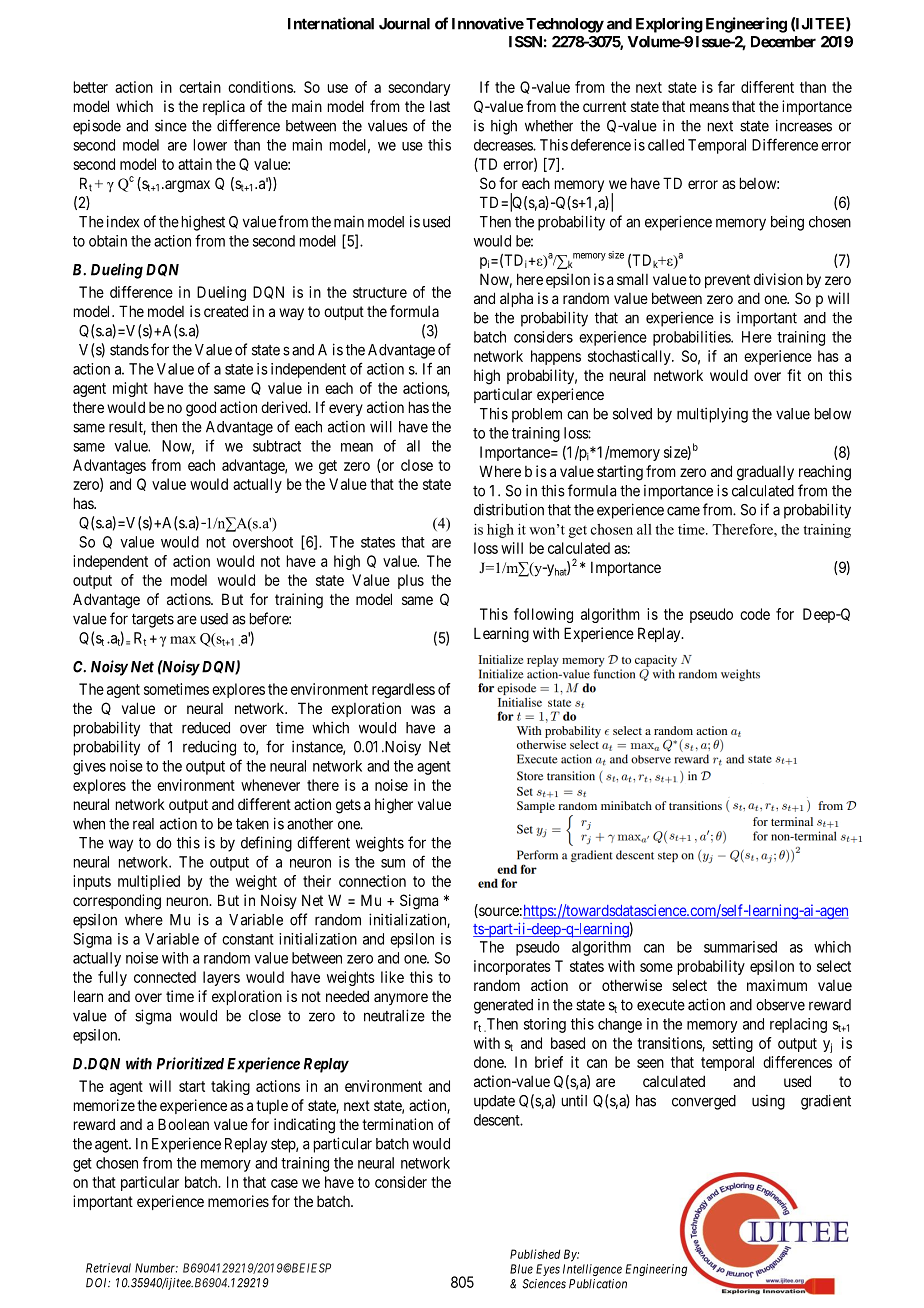 The image size is (924, 1308). I want to click on generated, so click(503, 1006).
